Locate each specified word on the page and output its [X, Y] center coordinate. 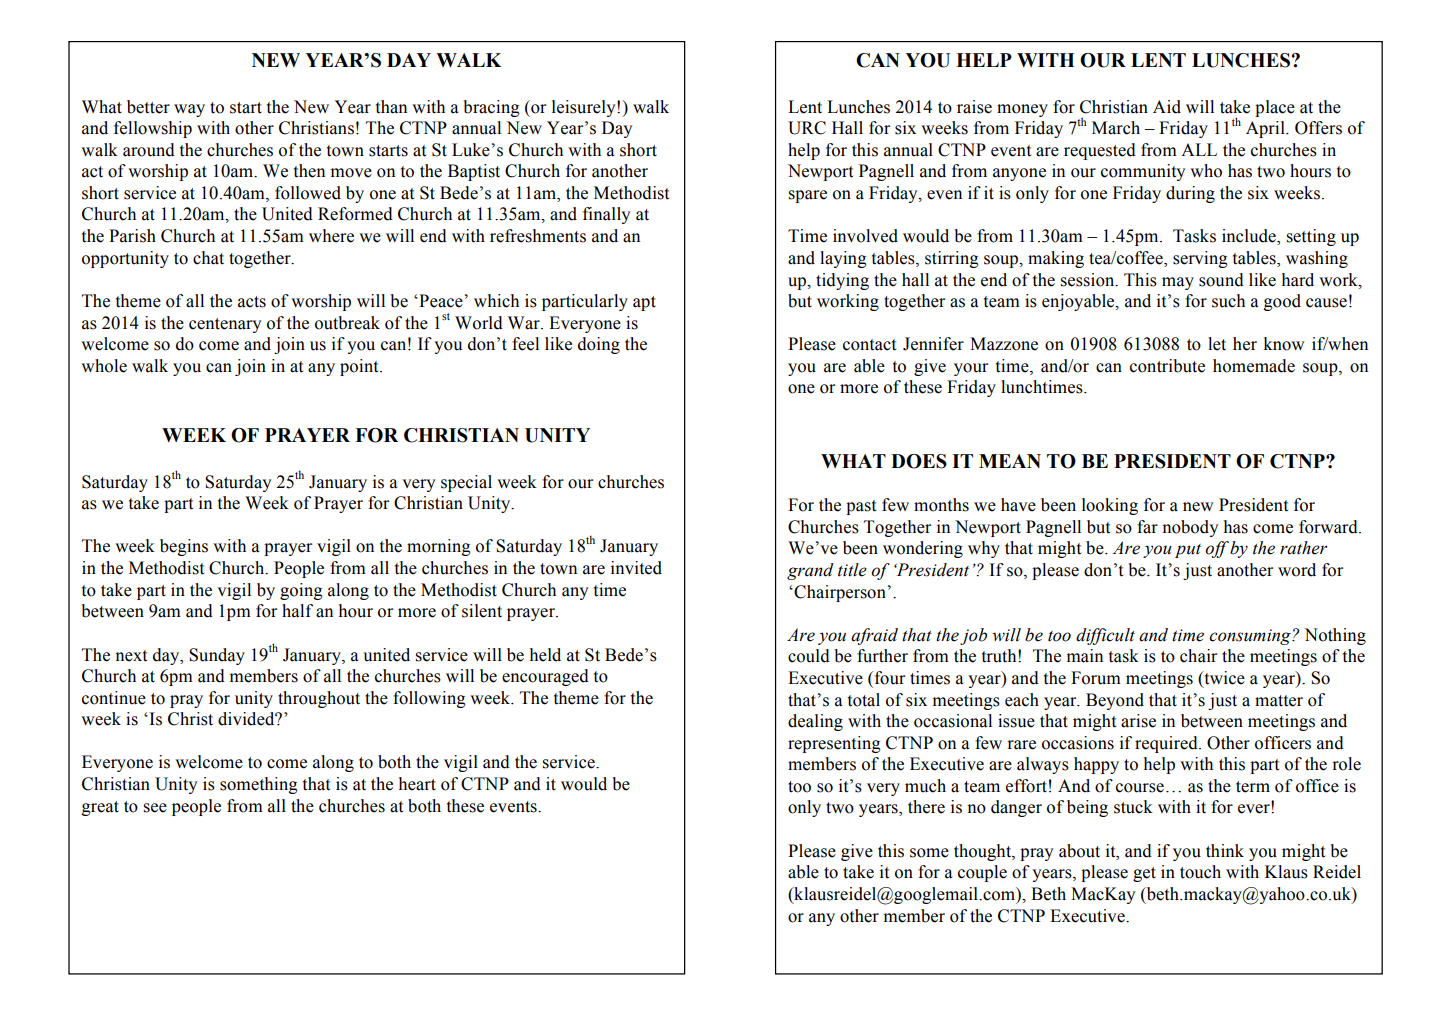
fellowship [153, 129]
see [155, 808]
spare [808, 196]
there [926, 807]
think [1225, 851]
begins [184, 547]
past [861, 507]
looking [1110, 506]
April [1266, 129]
